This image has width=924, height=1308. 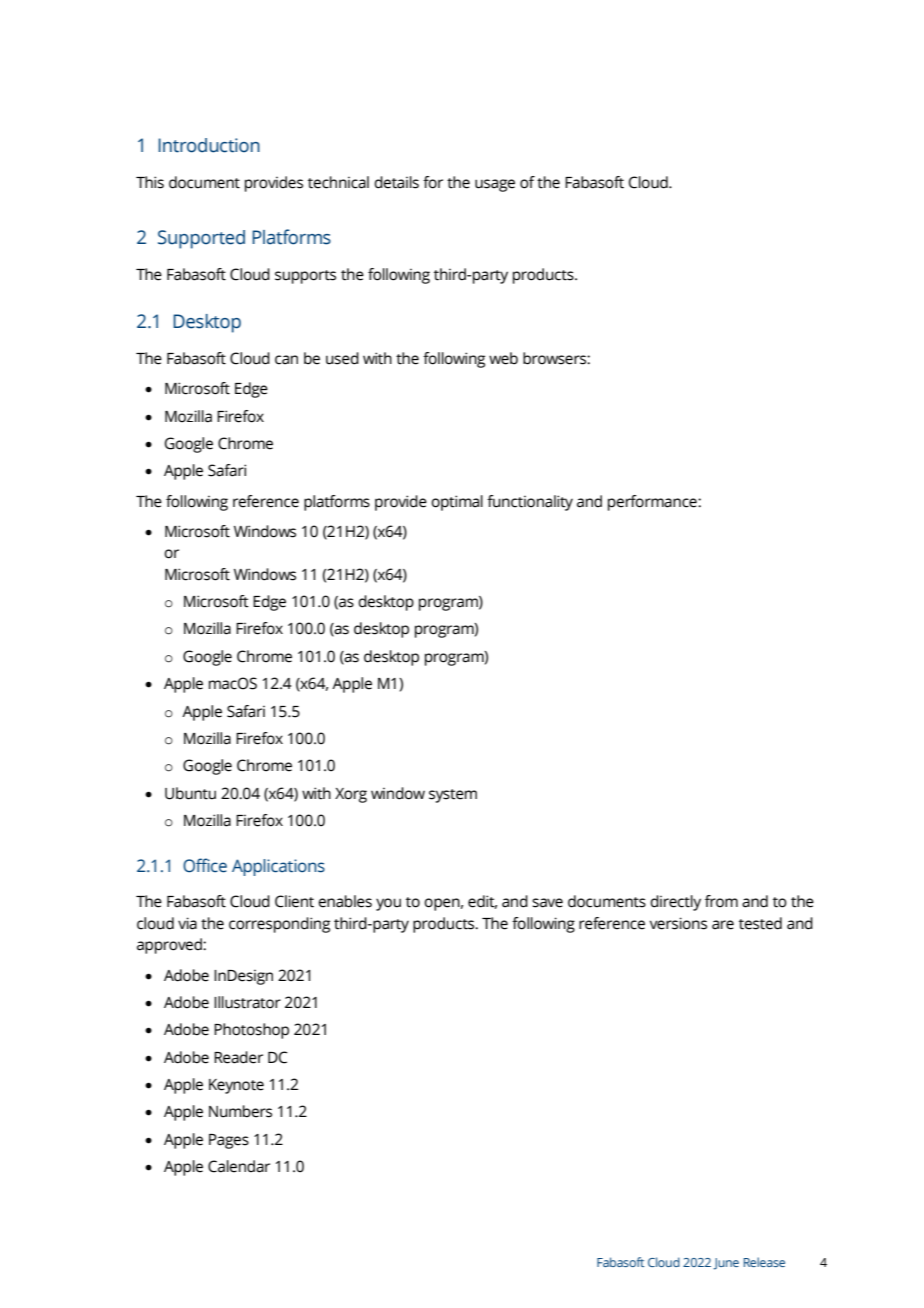 What do you see at coordinates (190, 793) in the image?
I see `Ubuntu` at bounding box center [190, 793].
